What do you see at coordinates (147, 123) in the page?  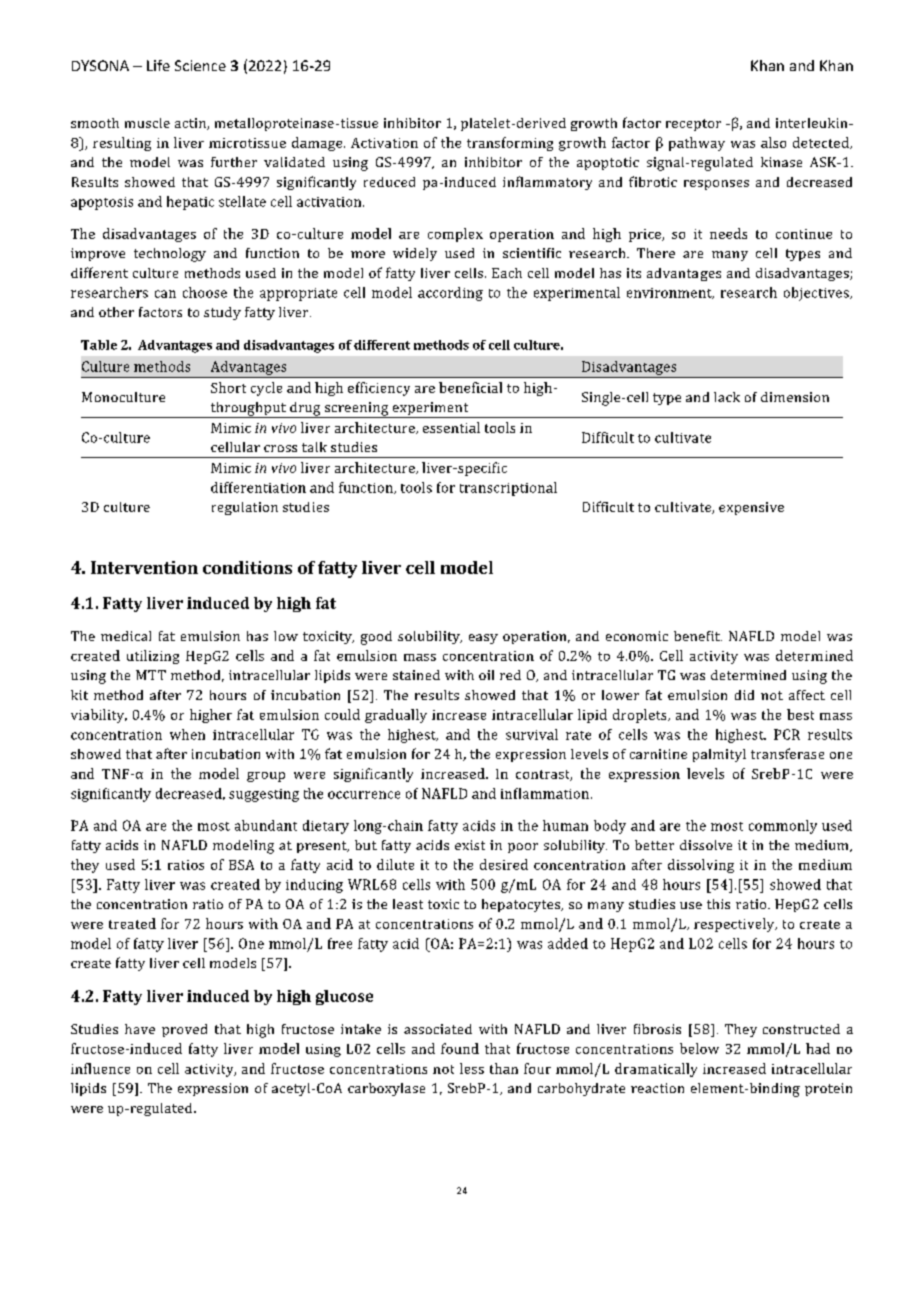 I see `muscle` at bounding box center [147, 123].
